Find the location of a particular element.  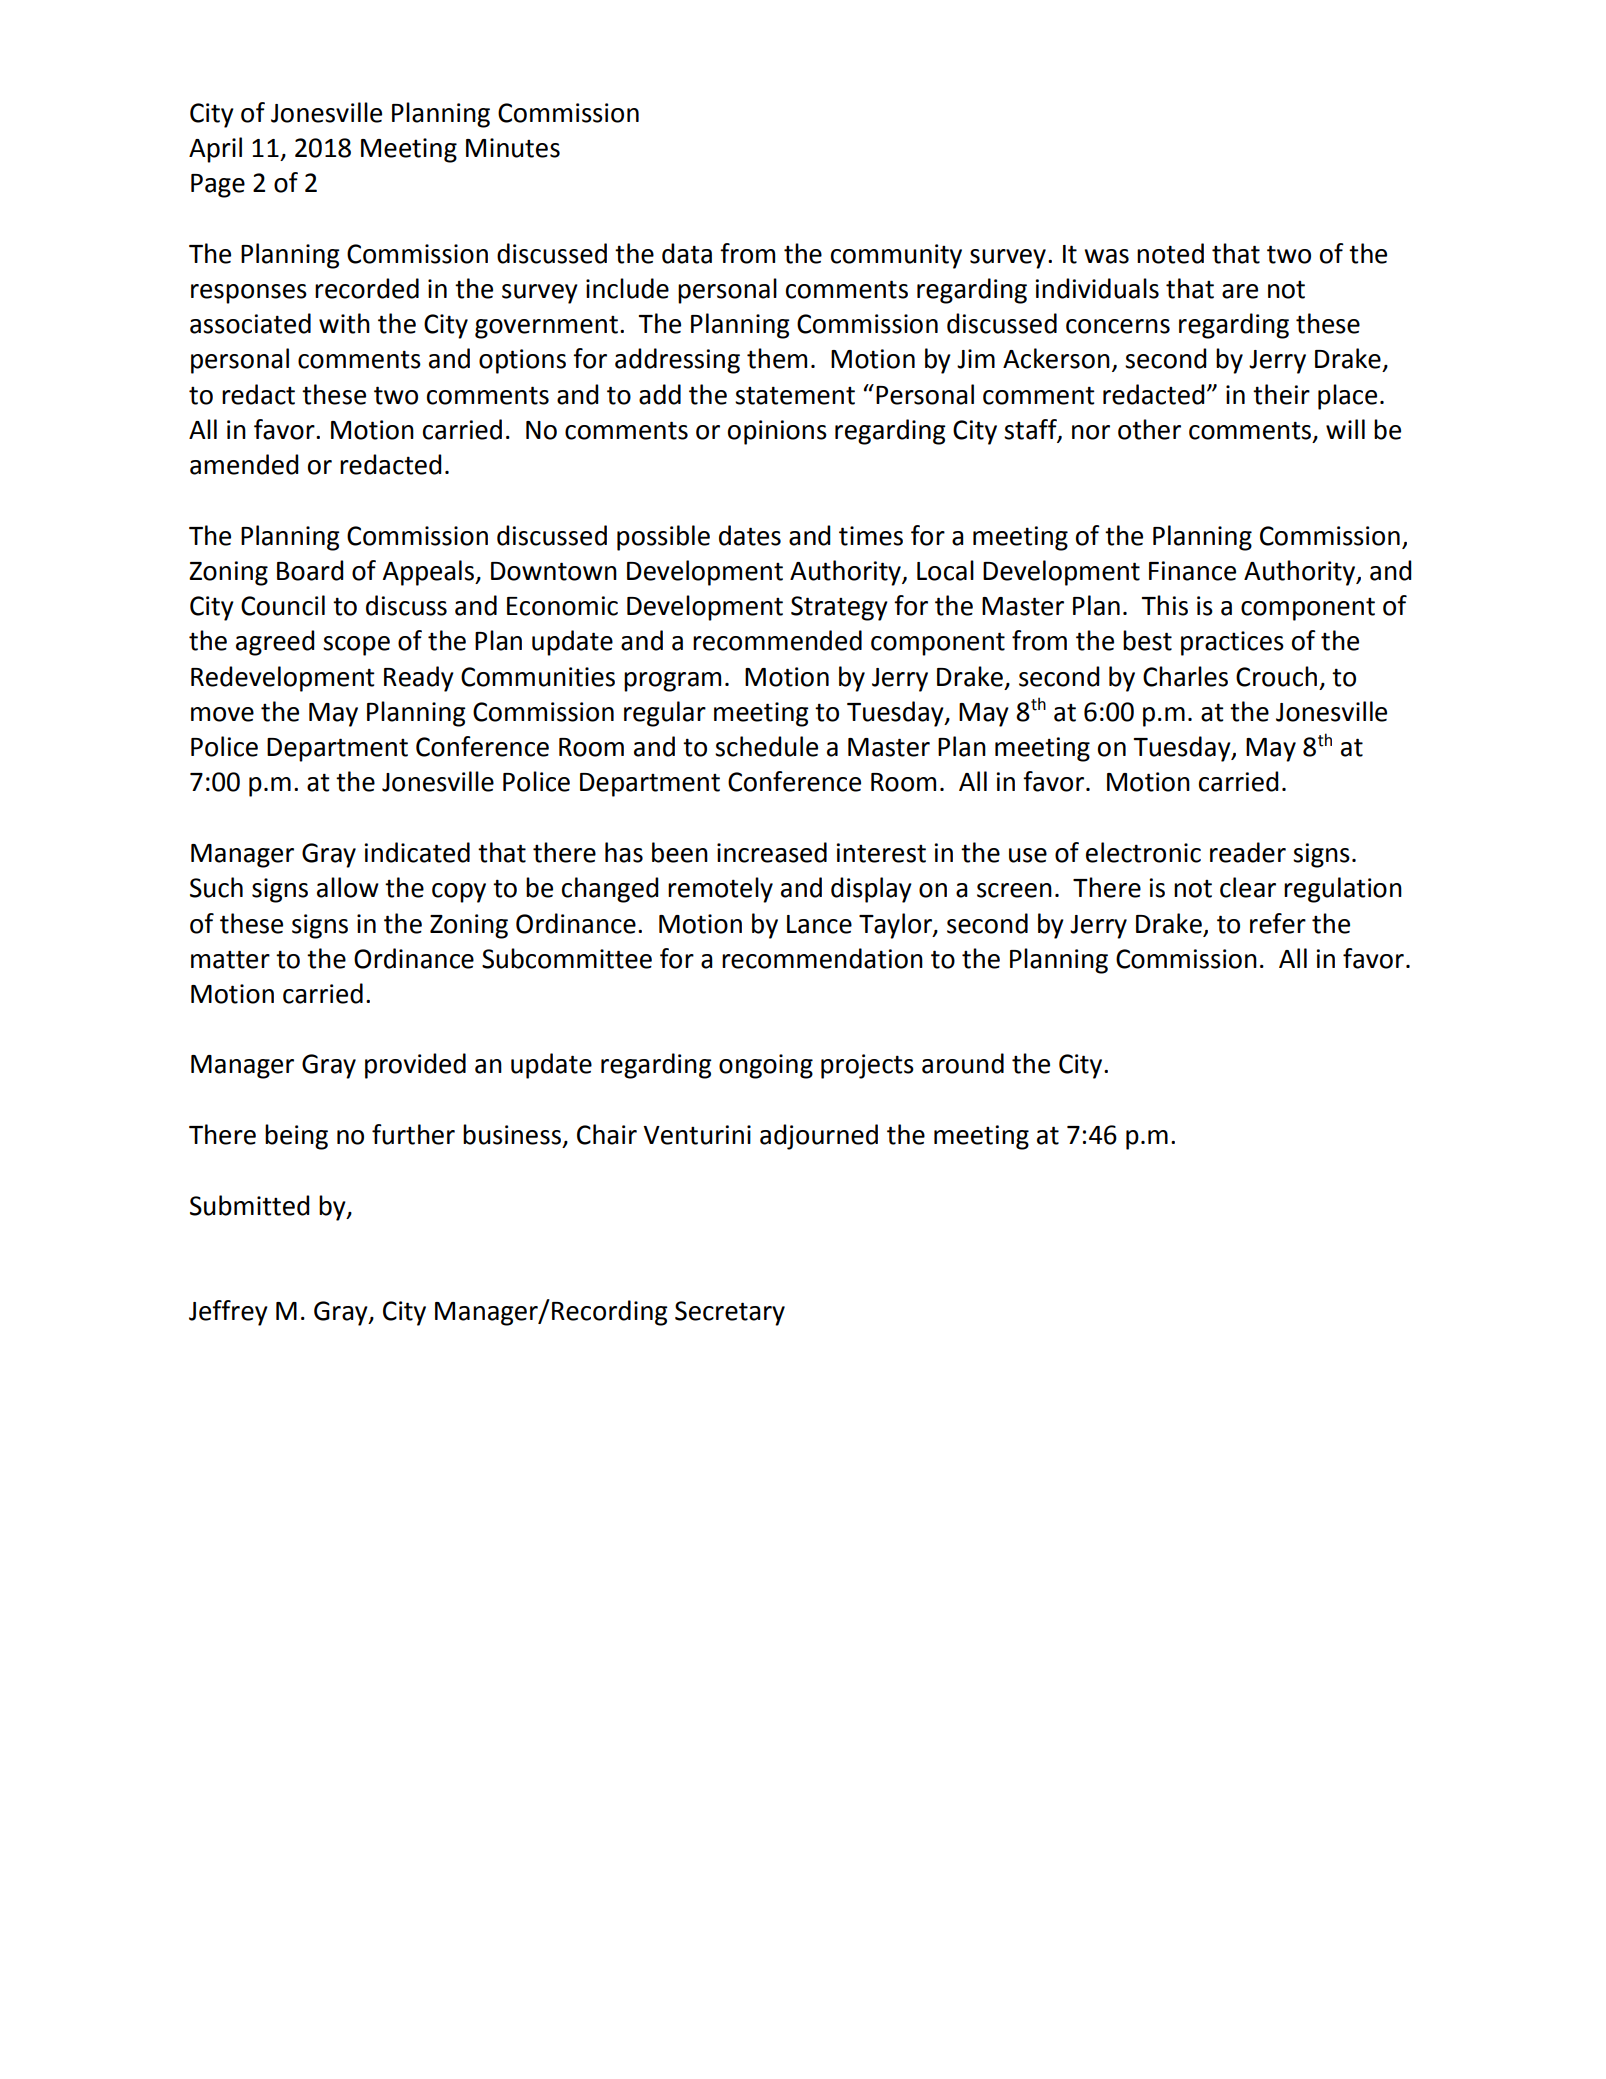

schedule is located at coordinates (766, 746).
